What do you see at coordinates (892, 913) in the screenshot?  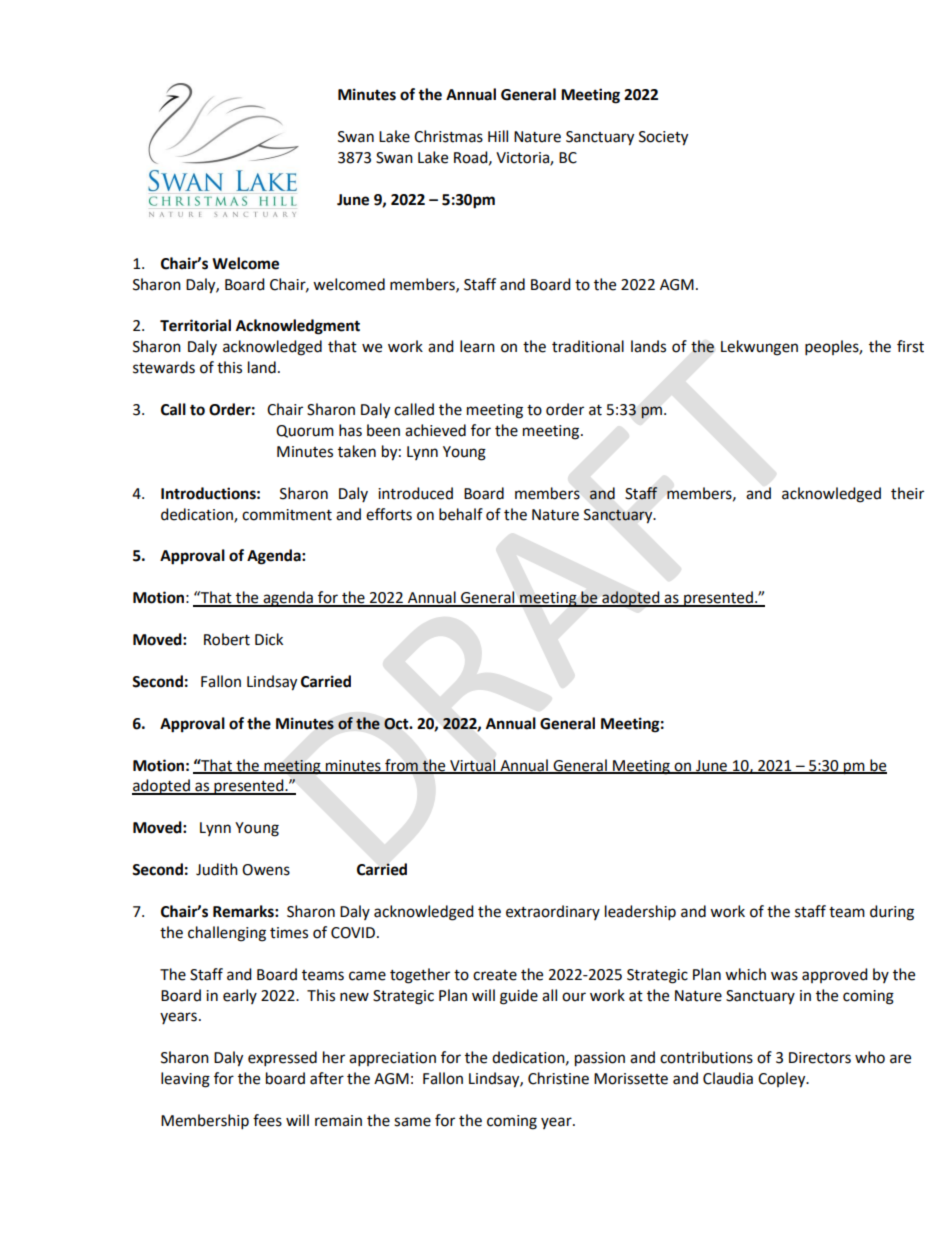 I see `during` at bounding box center [892, 913].
